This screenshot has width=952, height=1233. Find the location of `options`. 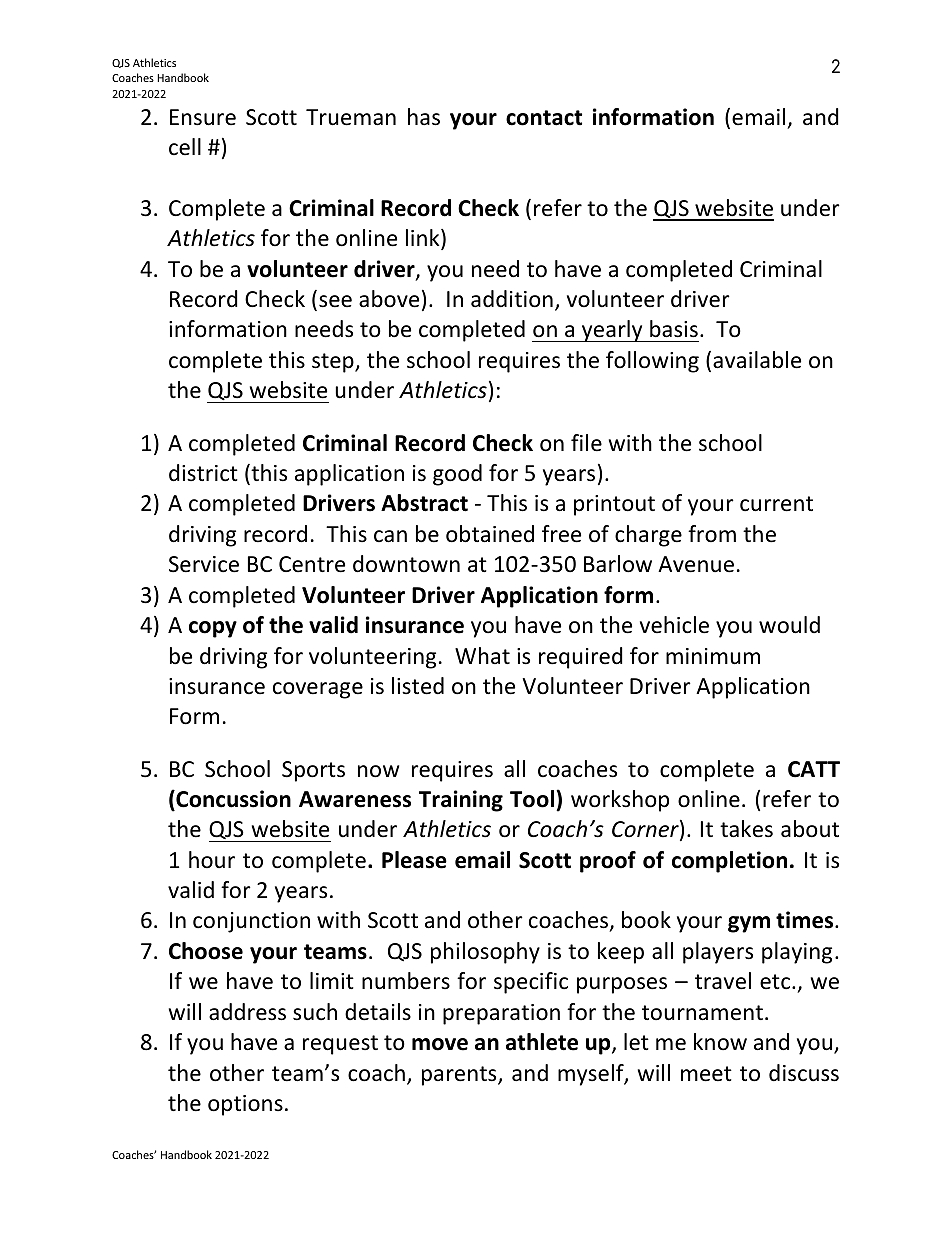

options is located at coordinates (245, 1105).
